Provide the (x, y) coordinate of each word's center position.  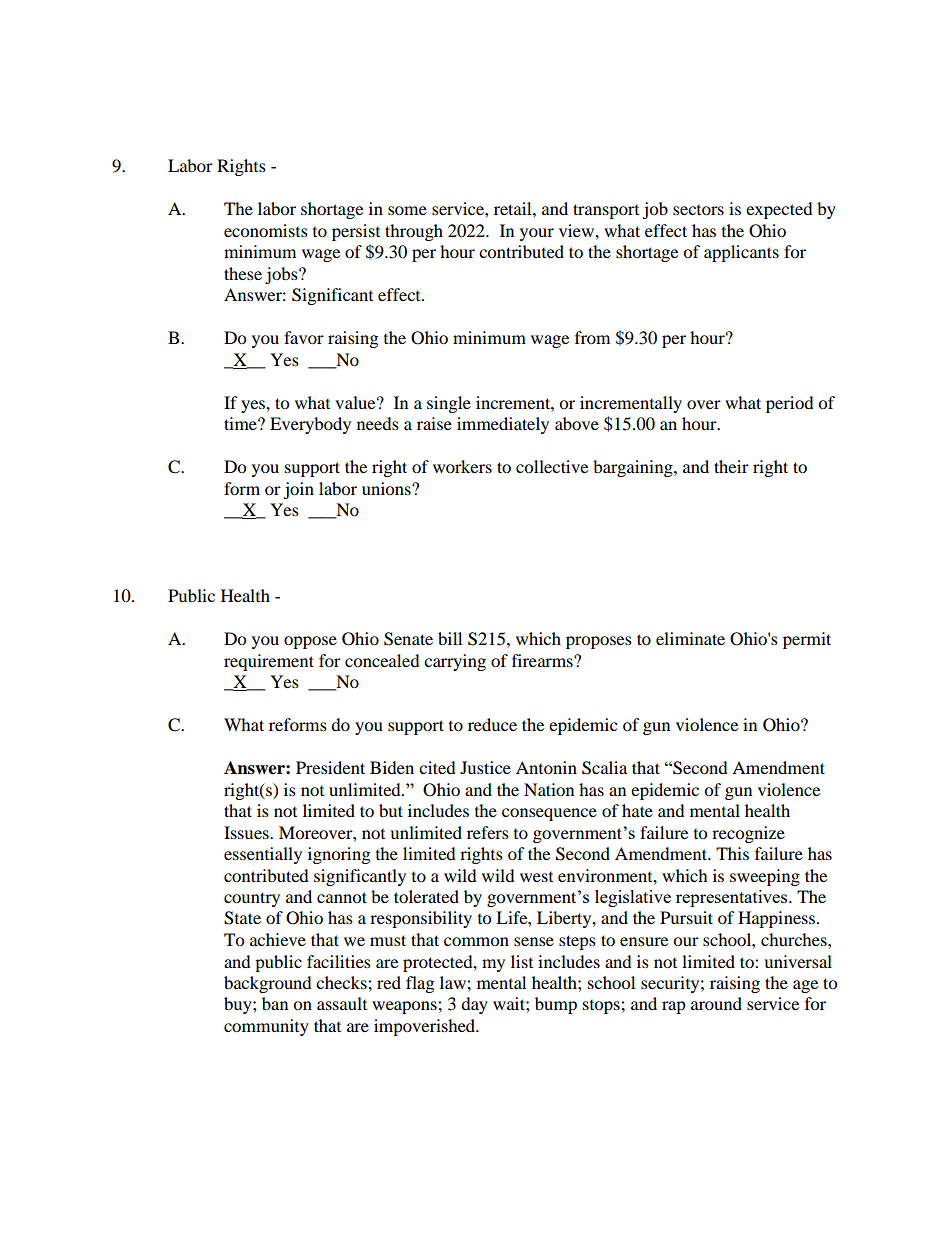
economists (266, 230)
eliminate (690, 638)
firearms (543, 660)
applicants (741, 253)
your (537, 234)
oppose (310, 642)
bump (556, 1005)
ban (275, 1003)
